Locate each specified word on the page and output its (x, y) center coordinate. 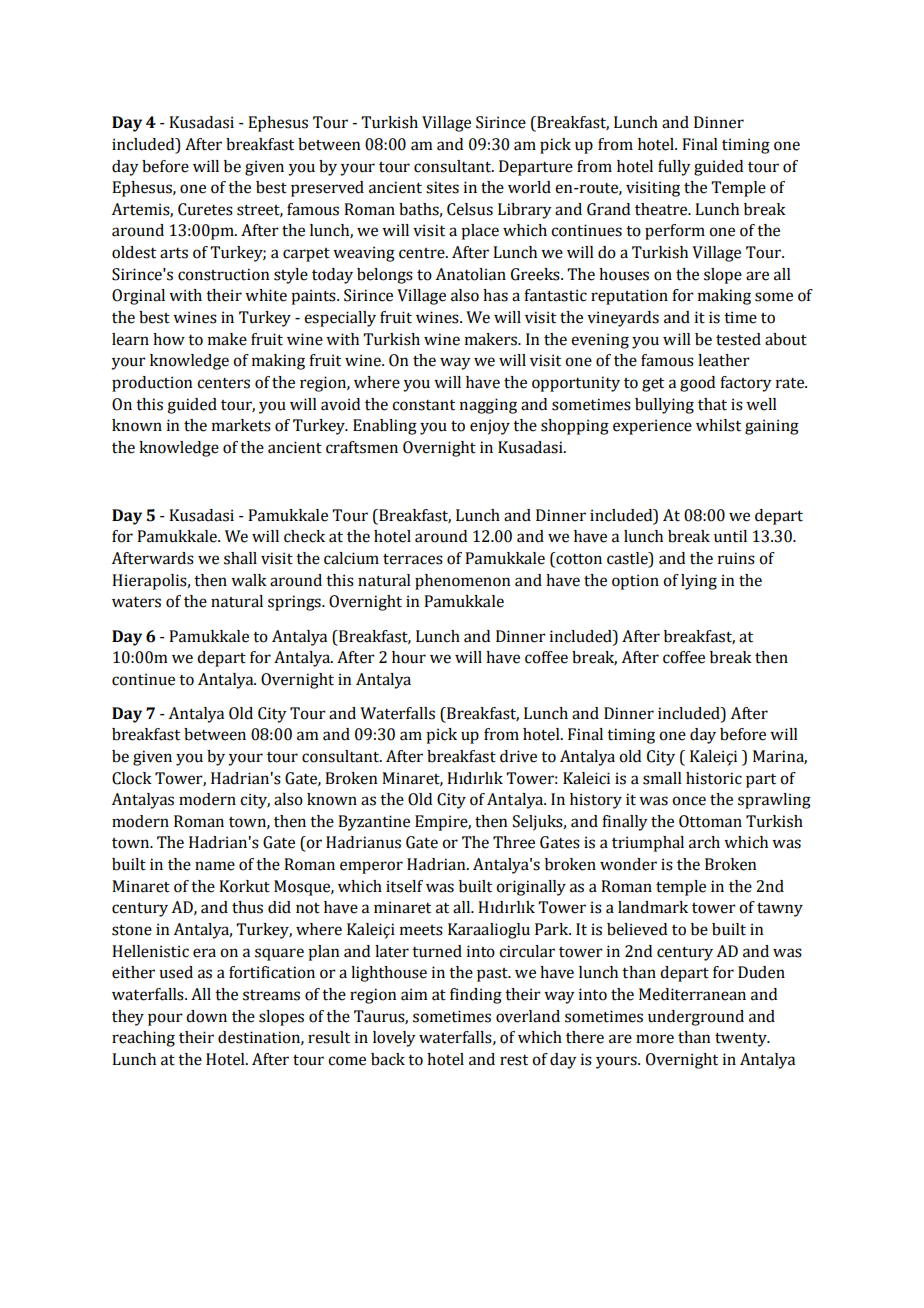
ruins (736, 558)
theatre (662, 209)
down (206, 1016)
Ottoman (710, 821)
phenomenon (462, 582)
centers (223, 383)
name (215, 866)
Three (514, 842)
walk (249, 580)
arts (174, 253)
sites (442, 187)
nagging (488, 406)
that (712, 404)
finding (476, 996)
